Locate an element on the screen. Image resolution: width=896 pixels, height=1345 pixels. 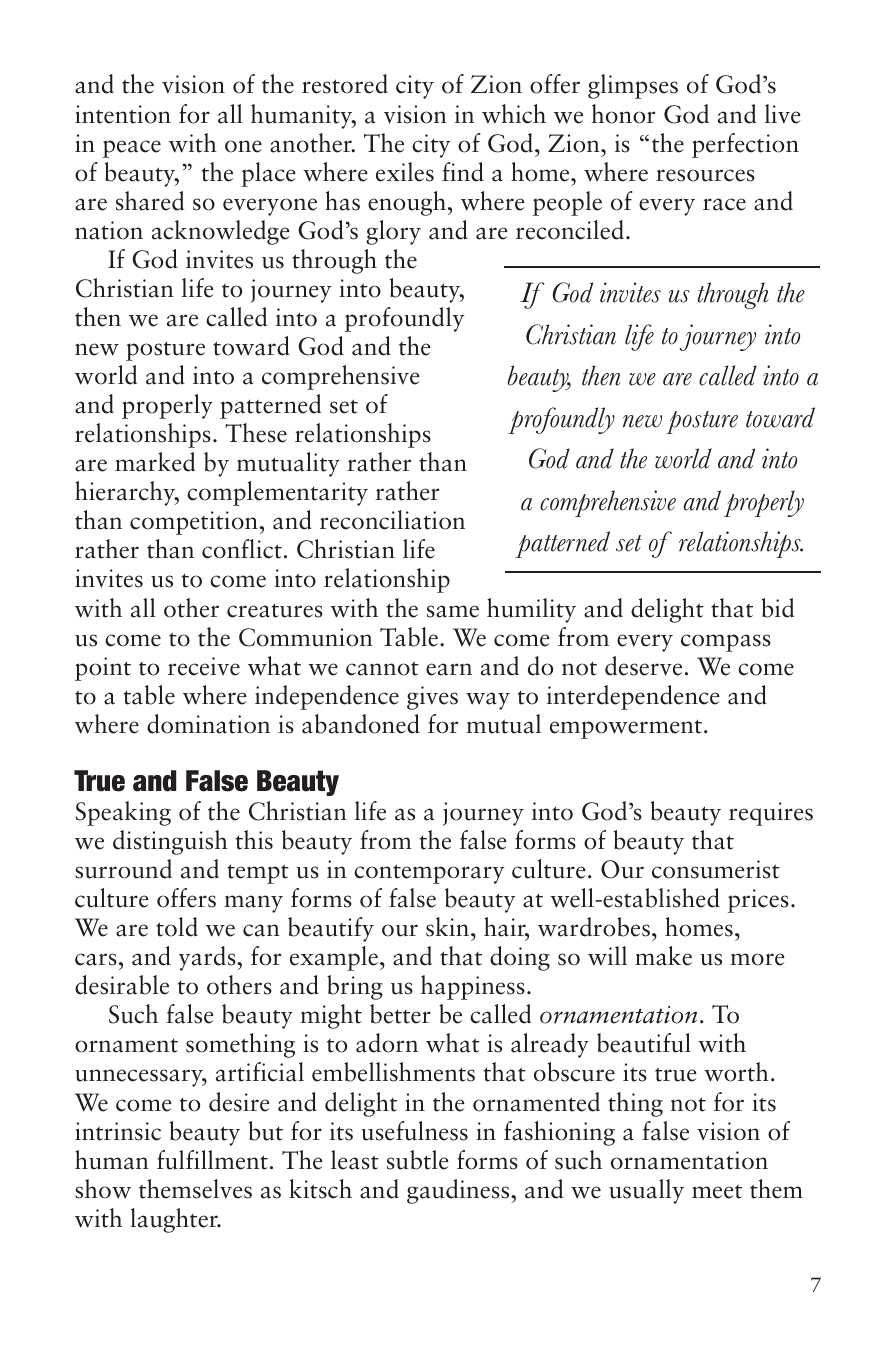
marked is located at coordinates (155, 462).
